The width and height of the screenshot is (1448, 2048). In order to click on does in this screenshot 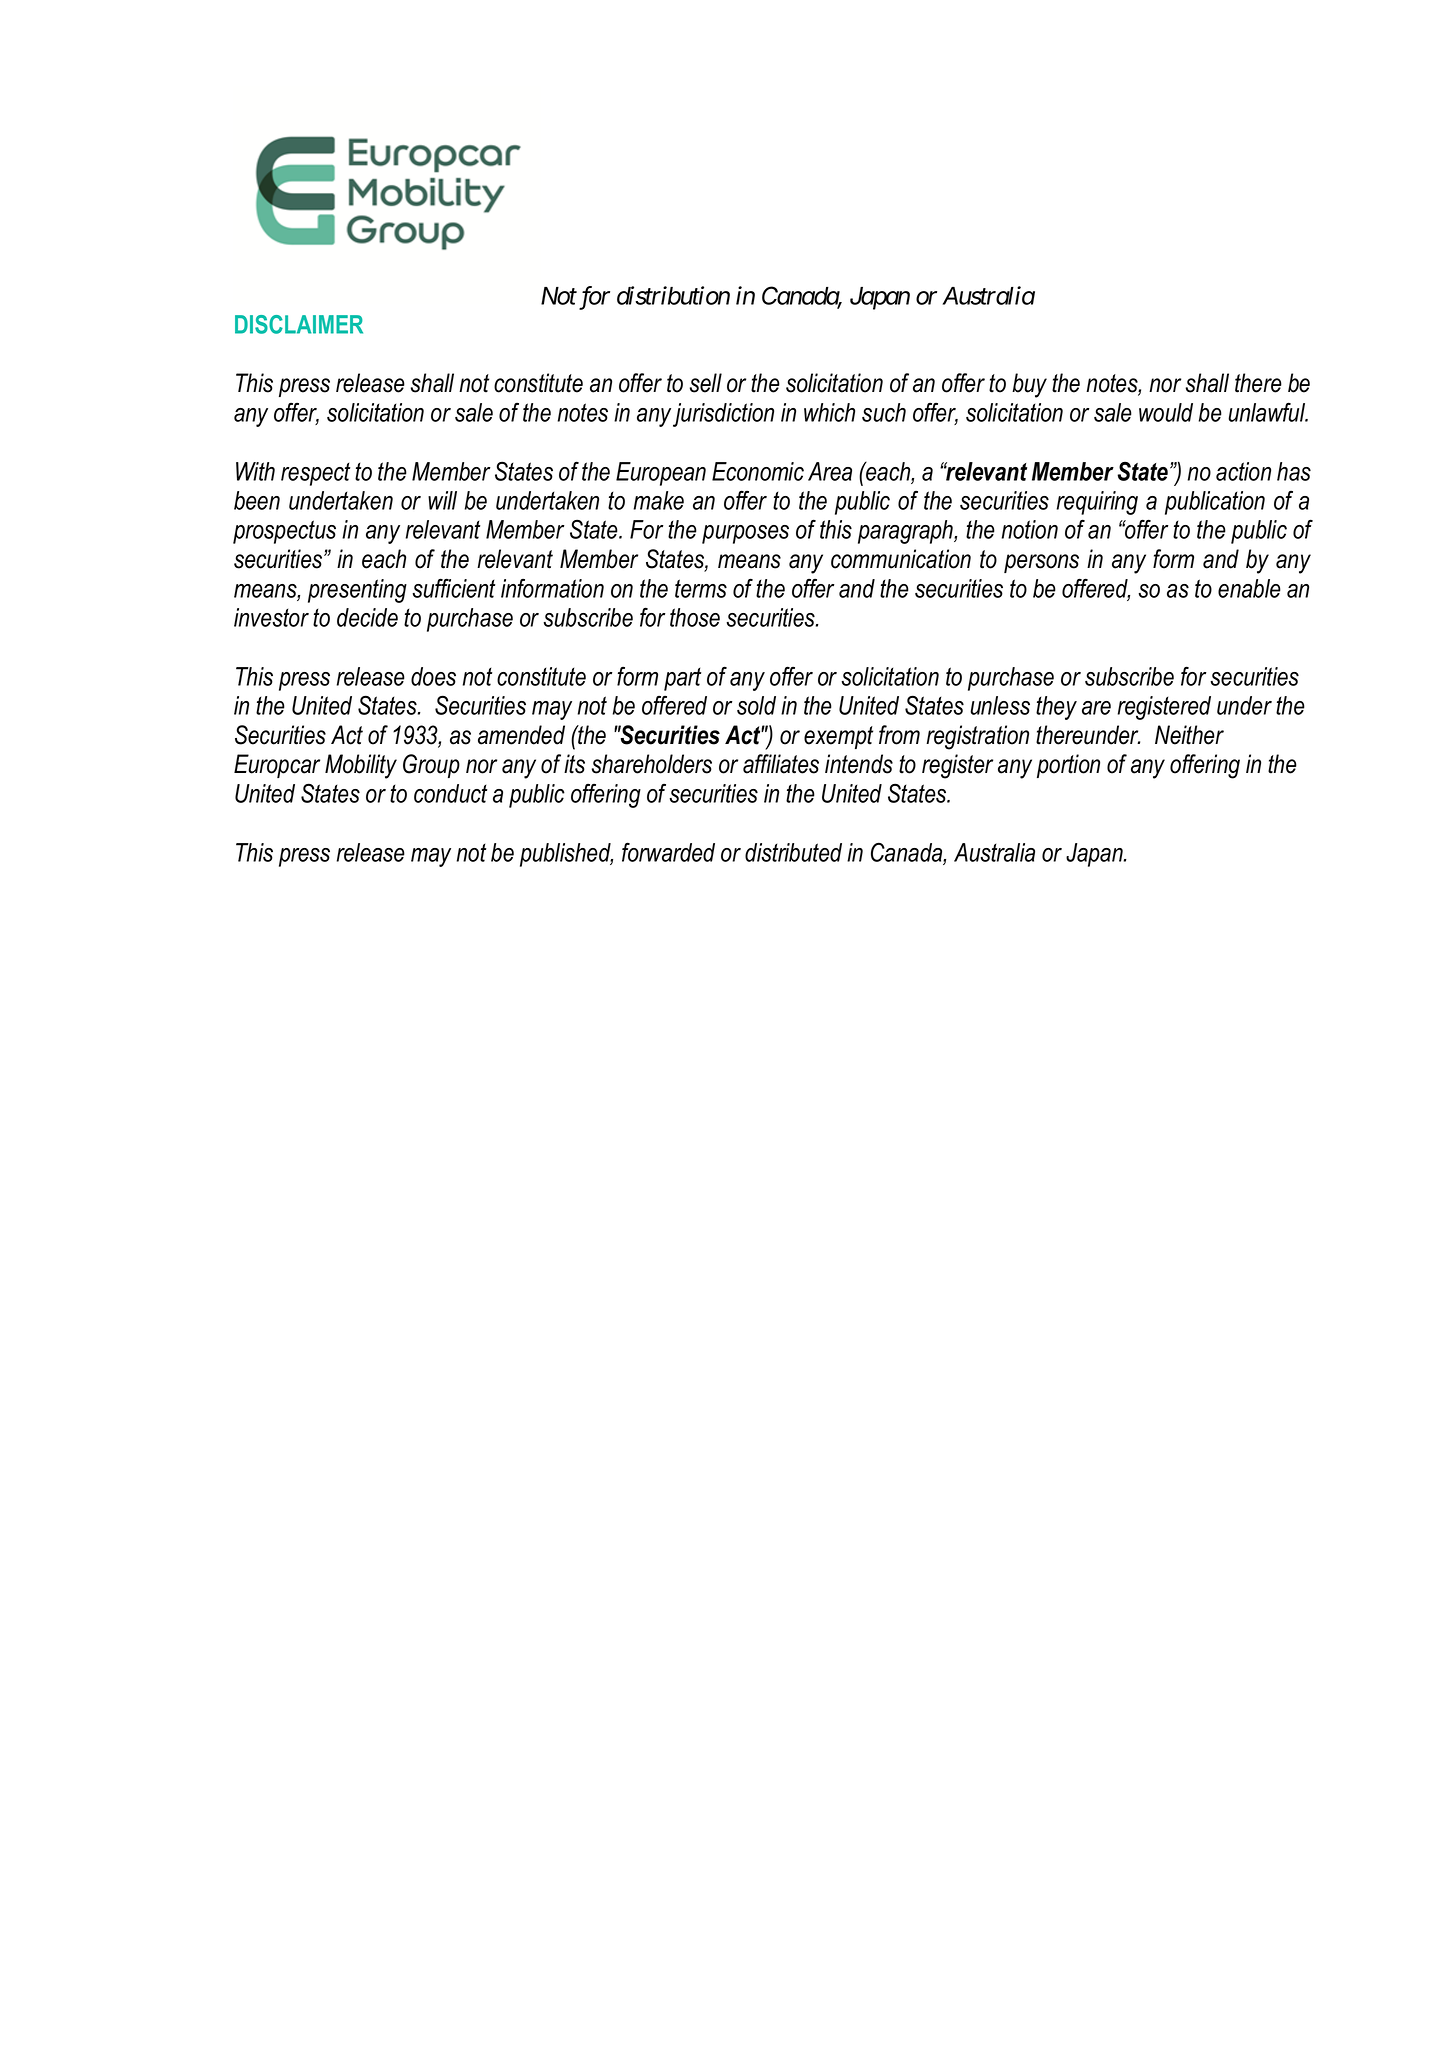, I will do `click(433, 676)`.
